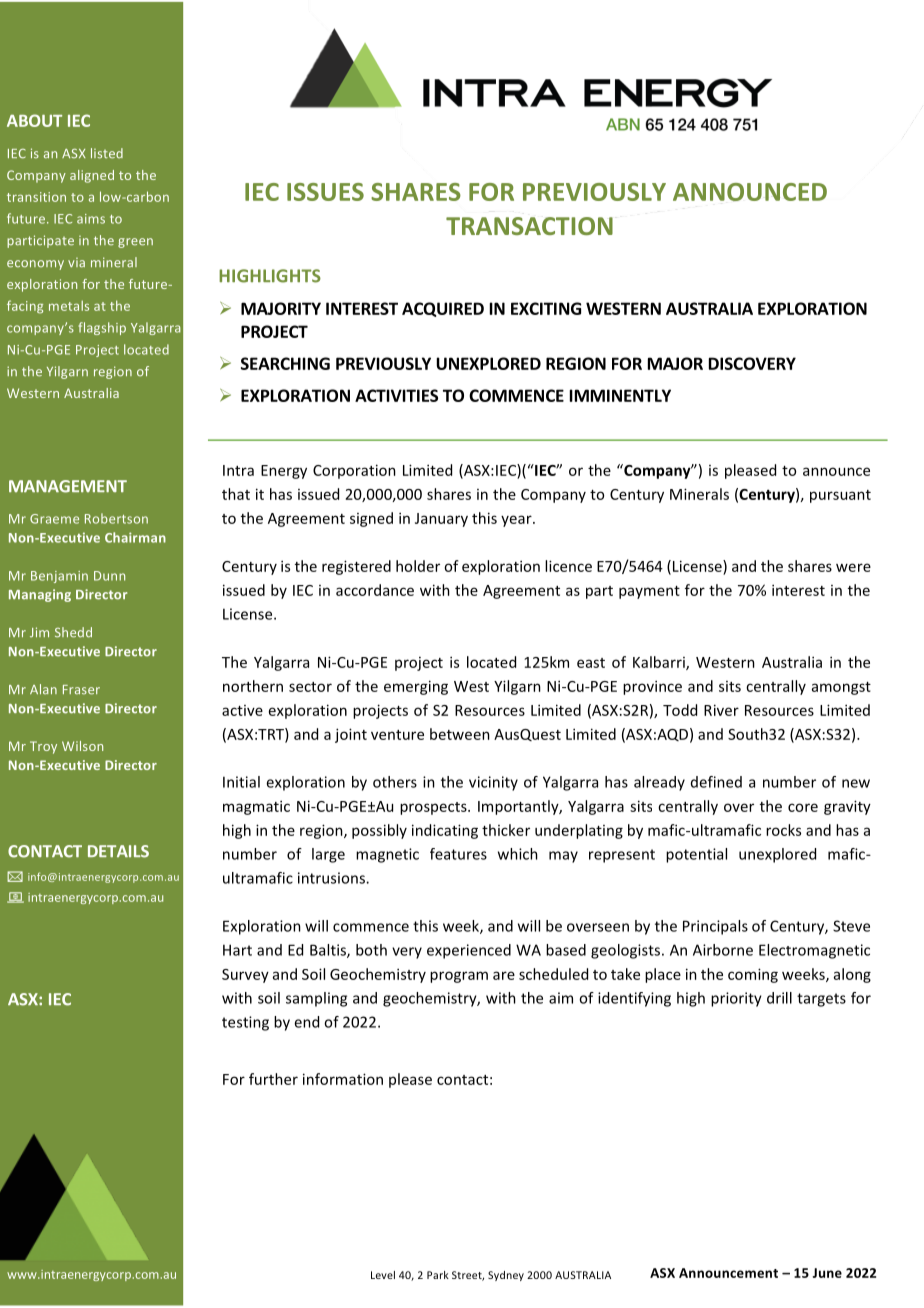  What do you see at coordinates (458, 854) in the screenshot?
I see `features` at bounding box center [458, 854].
